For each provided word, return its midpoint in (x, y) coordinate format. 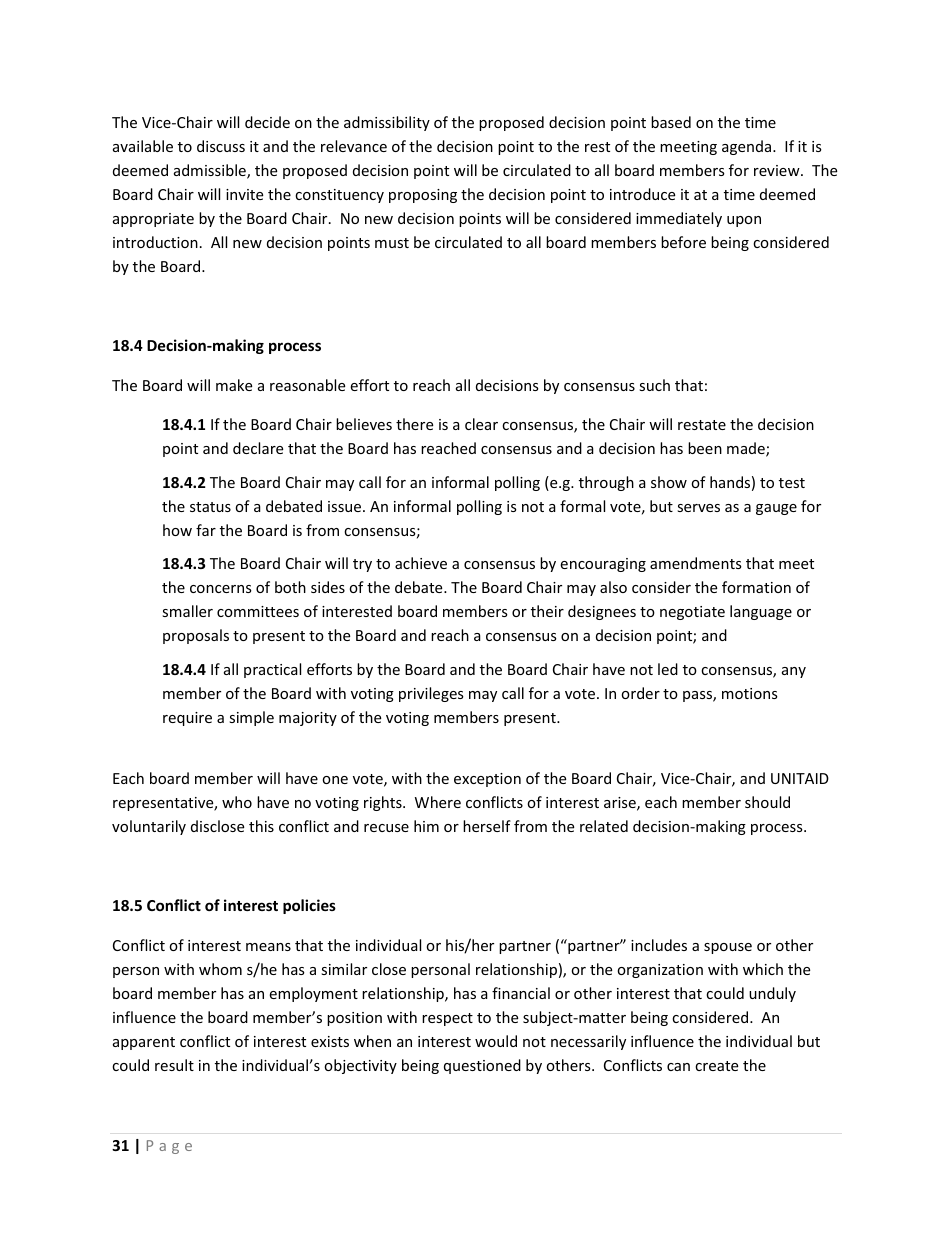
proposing (423, 196)
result (174, 1065)
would (496, 1041)
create (716, 1066)
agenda (748, 147)
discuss (221, 146)
